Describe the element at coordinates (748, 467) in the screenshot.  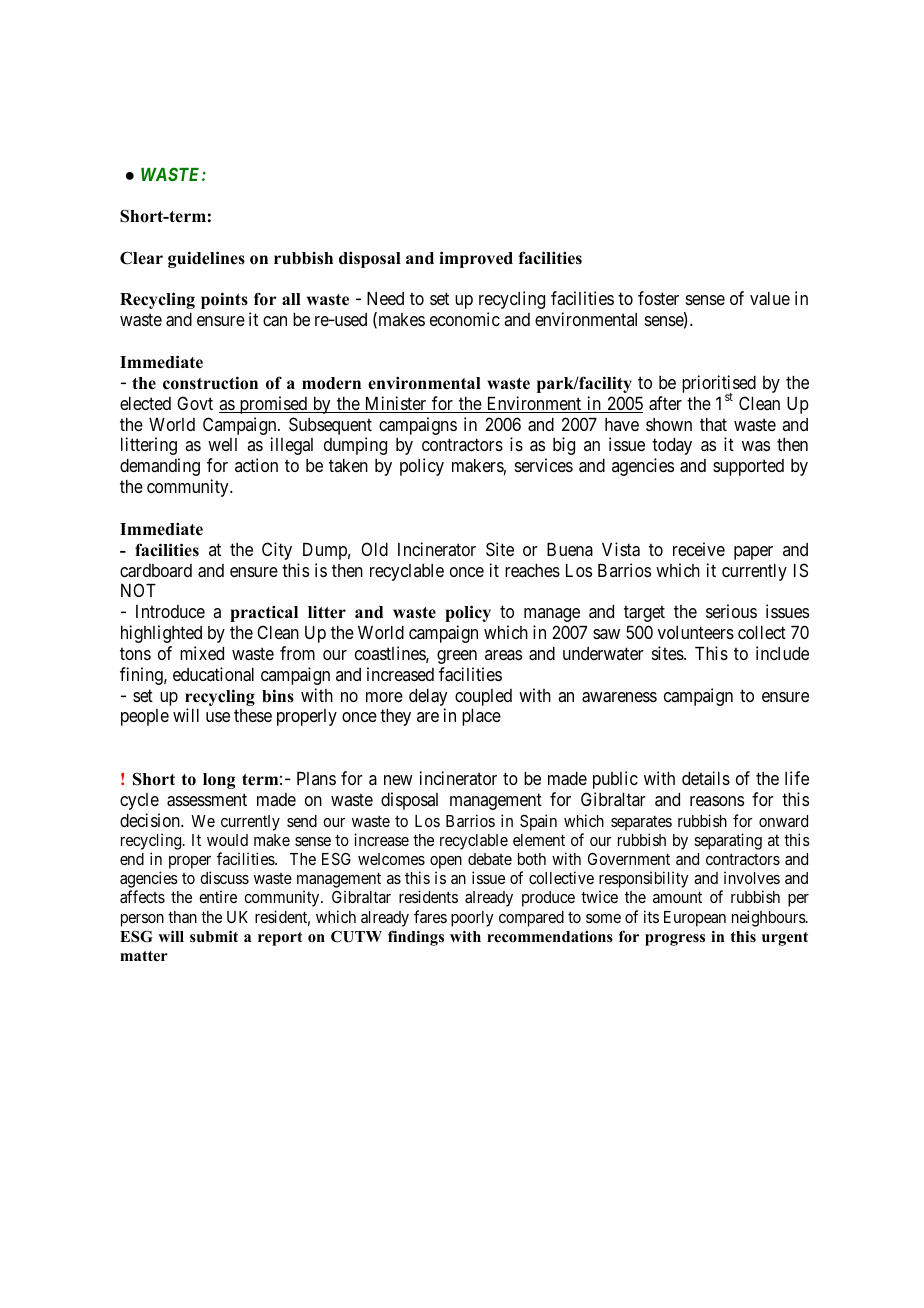
I see `supported` at that location.
